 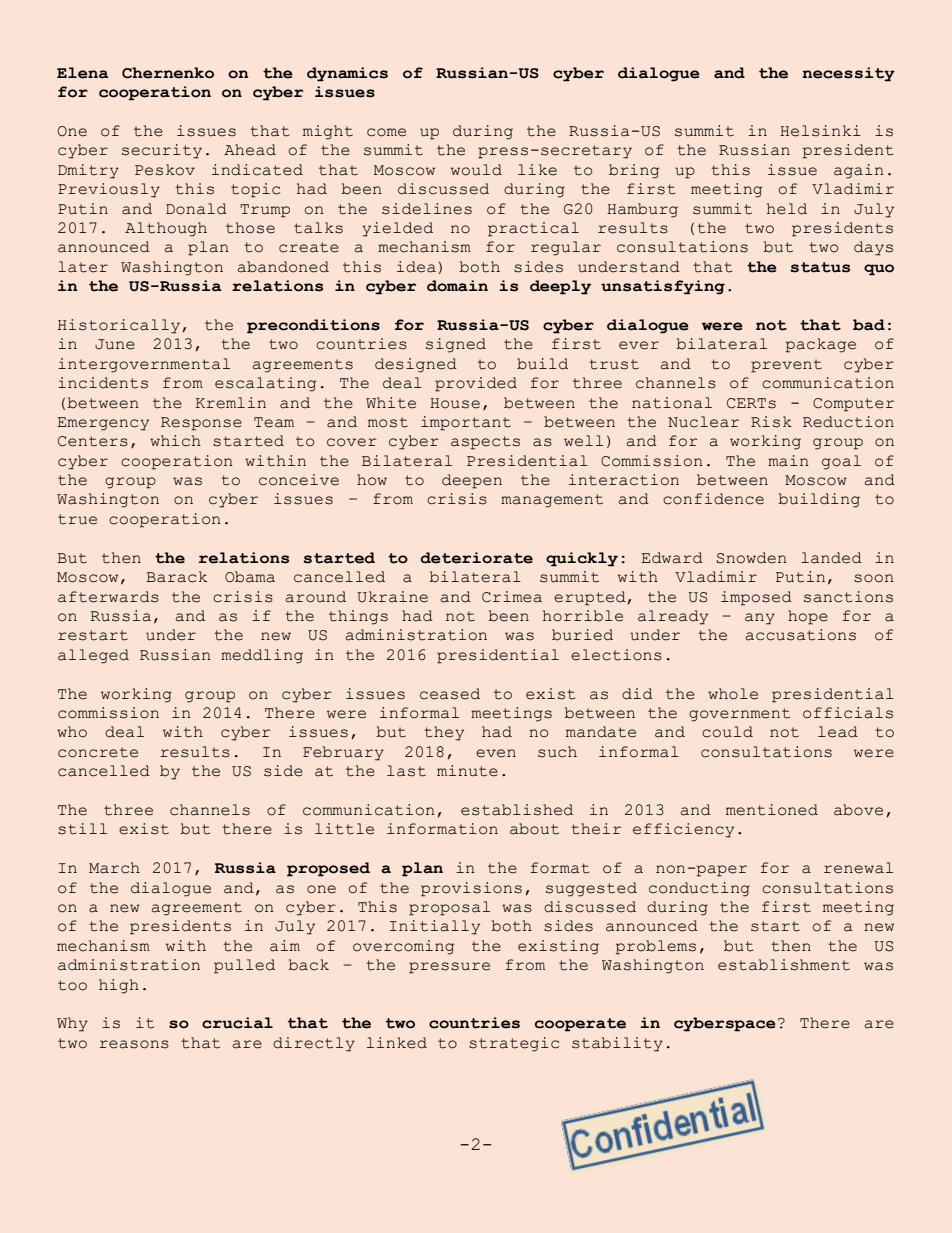 What do you see at coordinates (98, 752) in the image?
I see `concrete` at bounding box center [98, 752].
